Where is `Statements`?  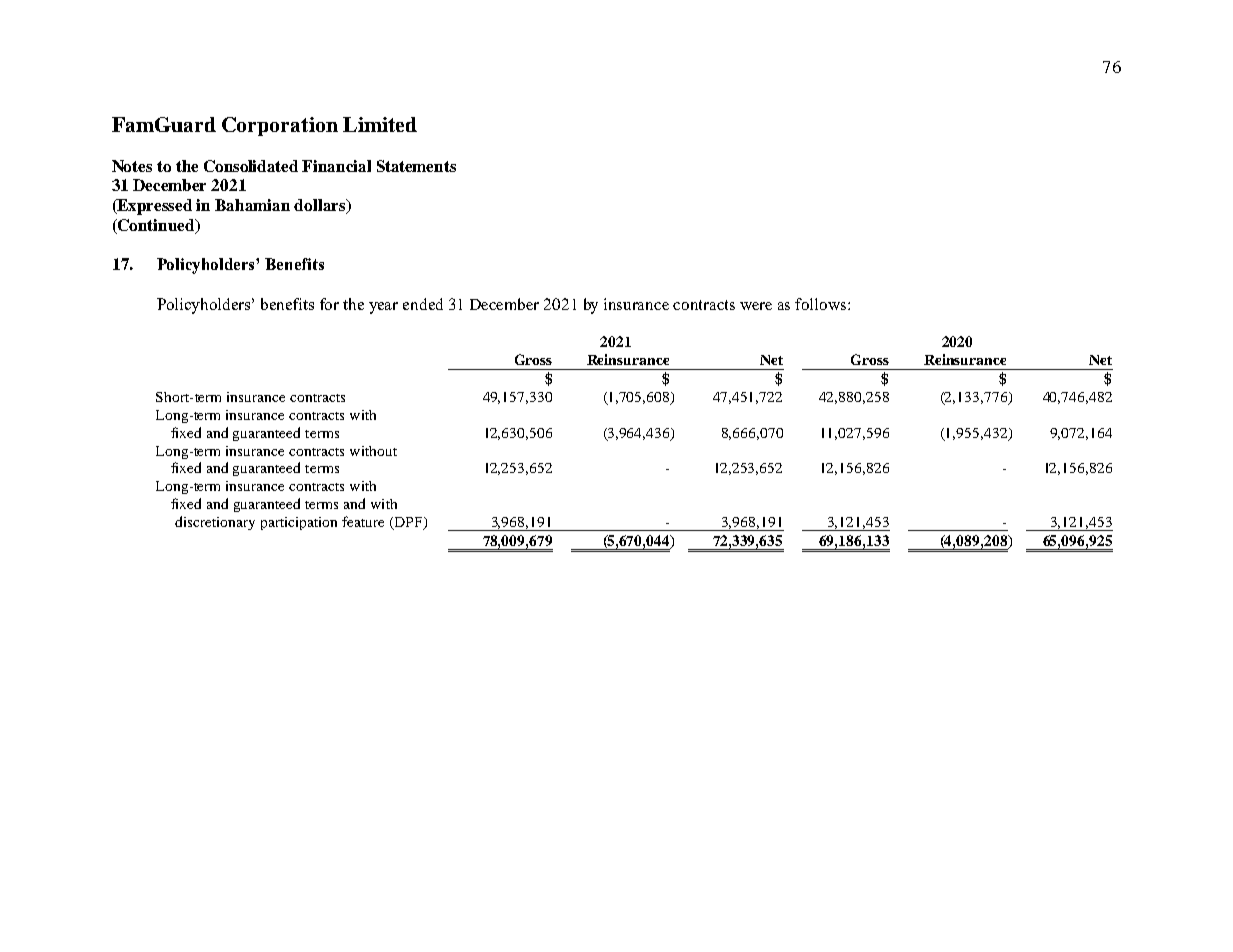
Statements is located at coordinates (416, 166).
